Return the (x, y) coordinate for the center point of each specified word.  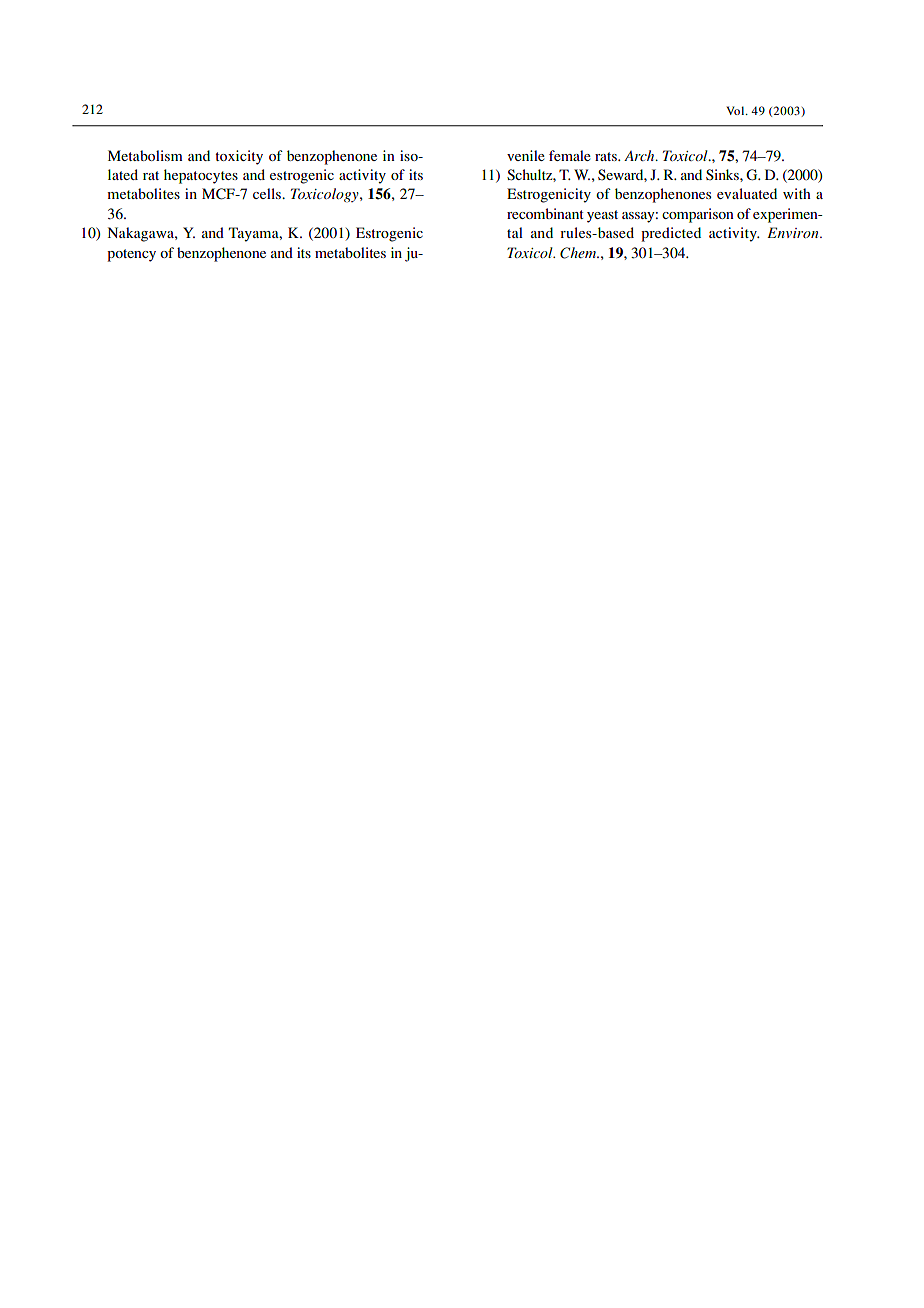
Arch (640, 155)
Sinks (723, 174)
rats (607, 156)
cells (268, 193)
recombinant (545, 213)
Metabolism (145, 155)
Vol (736, 110)
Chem (579, 253)
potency (131, 255)
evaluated (747, 193)
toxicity (239, 157)
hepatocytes (201, 176)
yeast (602, 216)
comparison (698, 215)
